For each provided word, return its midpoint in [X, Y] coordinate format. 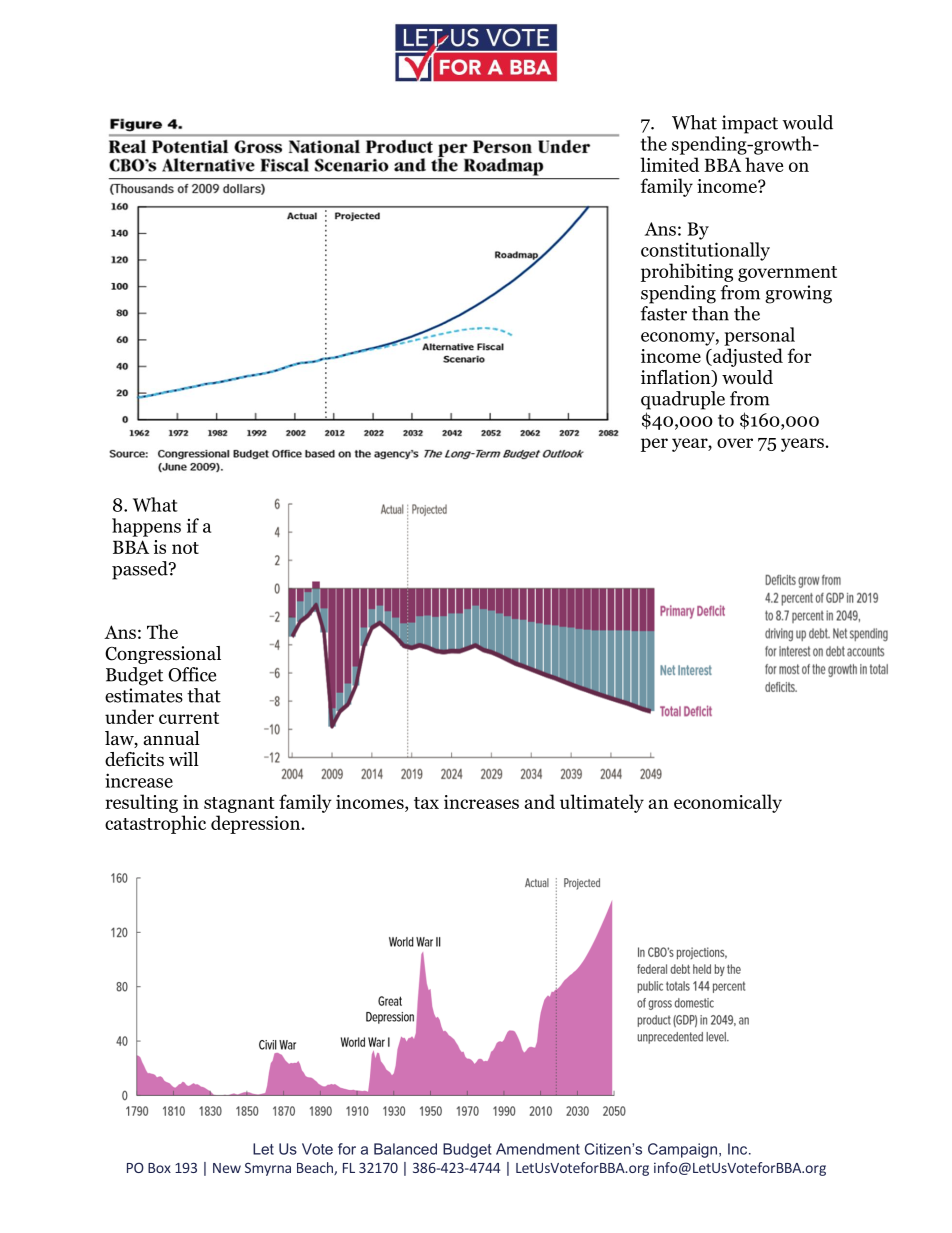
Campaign [682, 1150]
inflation [677, 378]
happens [146, 527]
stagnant [239, 805]
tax [426, 803]
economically [728, 803]
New [227, 1168]
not [185, 548]
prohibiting [687, 272]
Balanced [405, 1149]
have [764, 164]
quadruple [683, 400]
